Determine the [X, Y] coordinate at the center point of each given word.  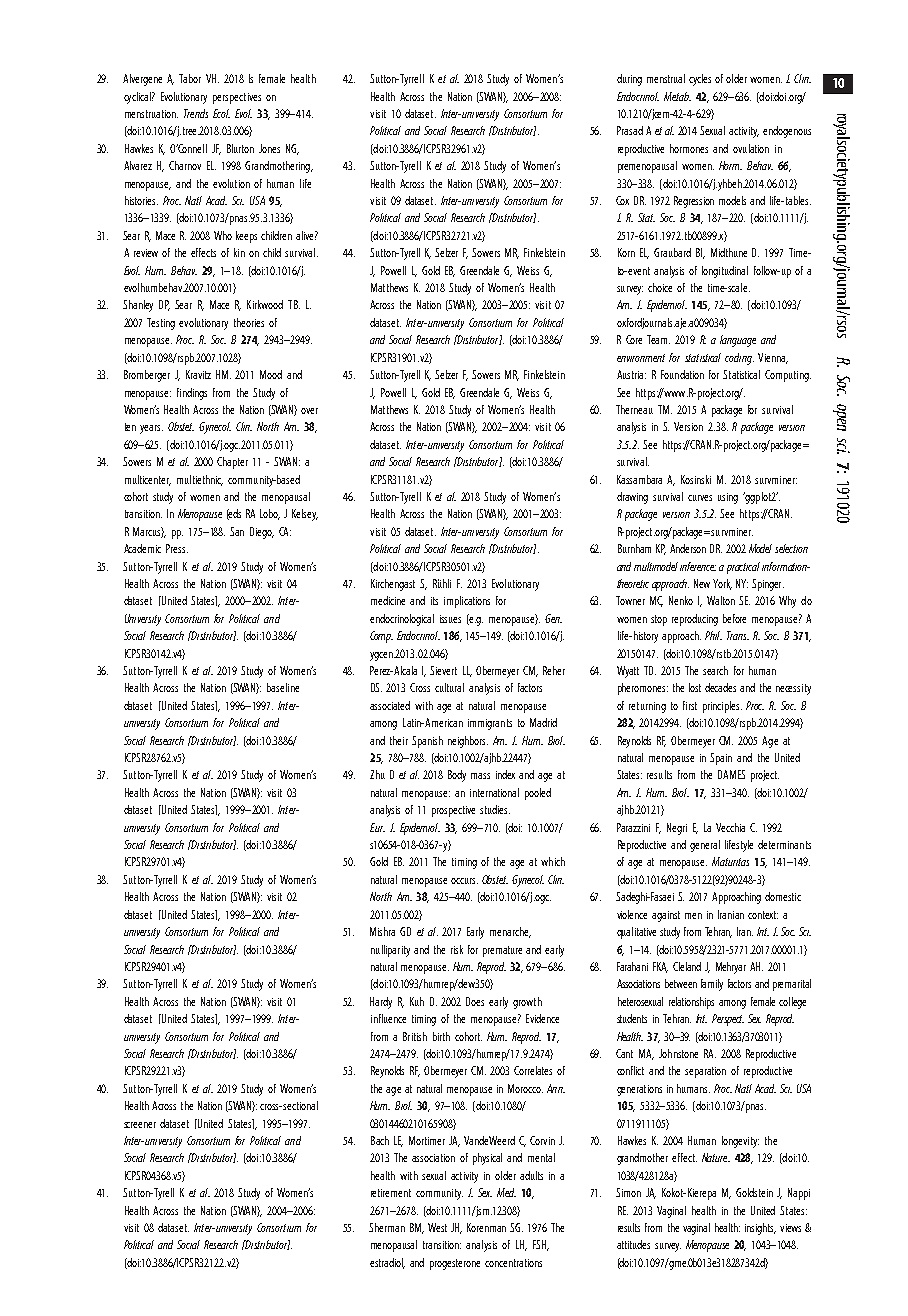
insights [760, 1229]
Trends [196, 113]
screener [140, 1125]
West [437, 1227]
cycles [700, 80]
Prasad [630, 130]
